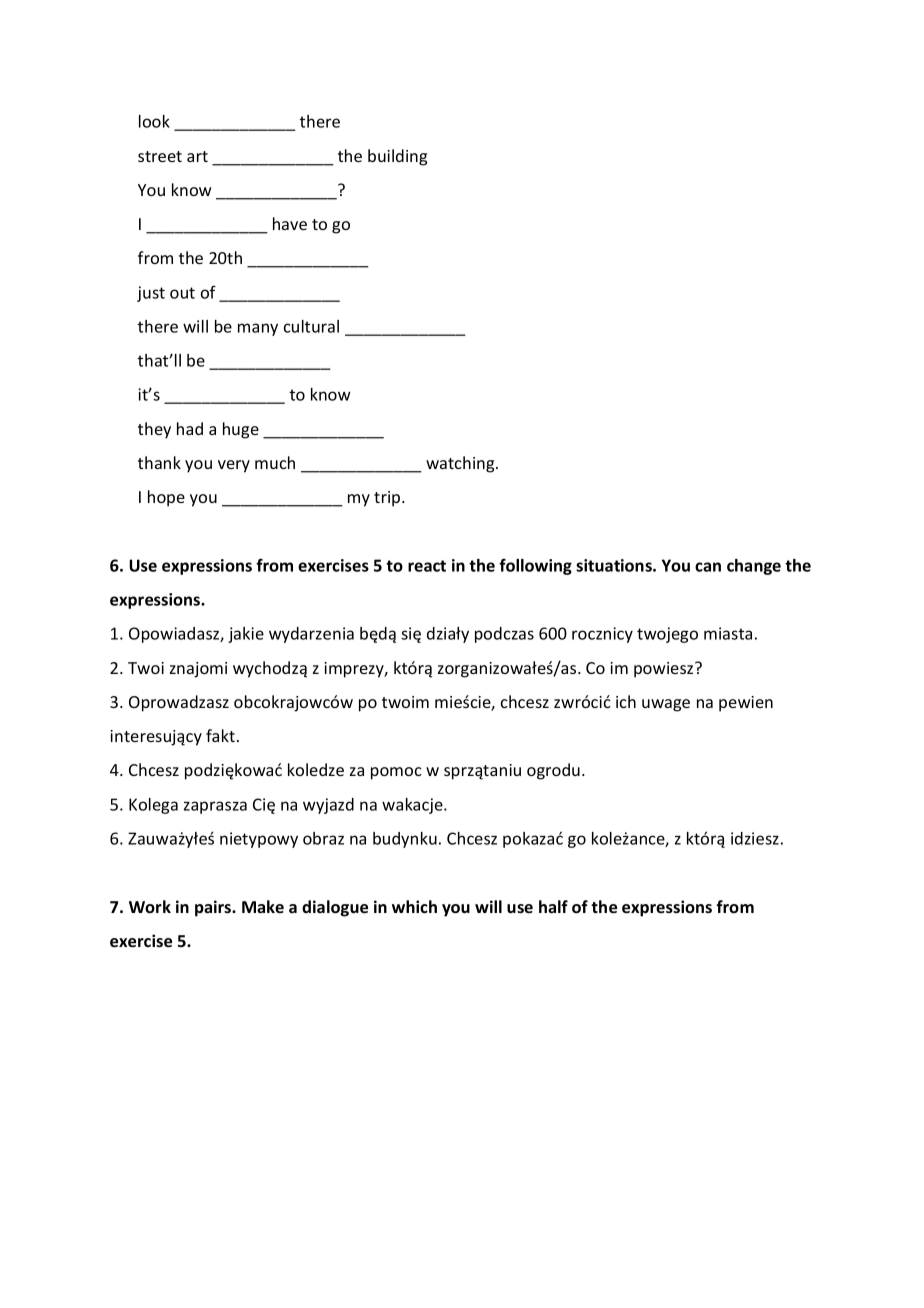 The height and width of the screenshot is (1308, 924). Describe the element at coordinates (414, 906) in the screenshot. I see `which` at that location.
